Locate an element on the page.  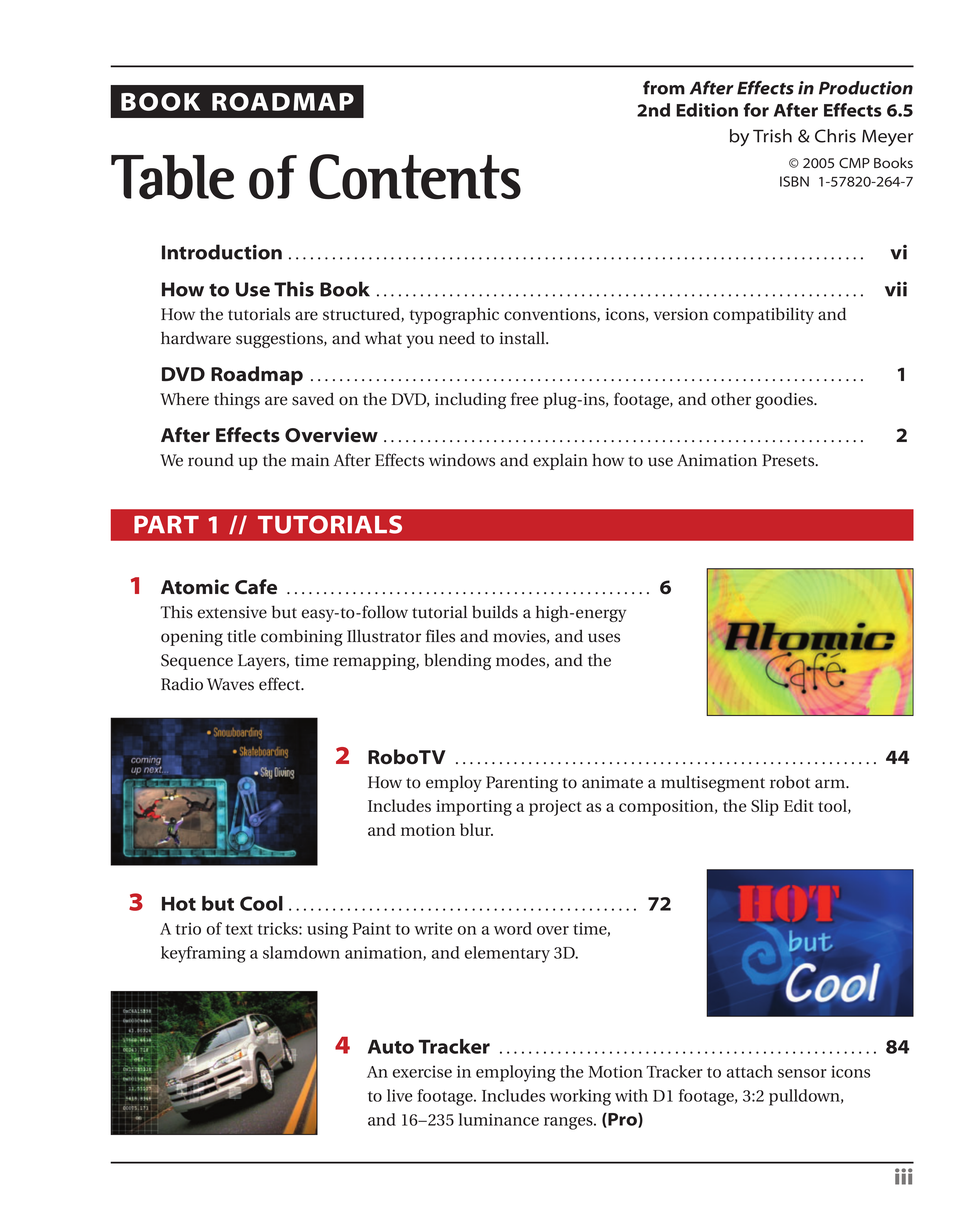
from is located at coordinates (664, 88).
